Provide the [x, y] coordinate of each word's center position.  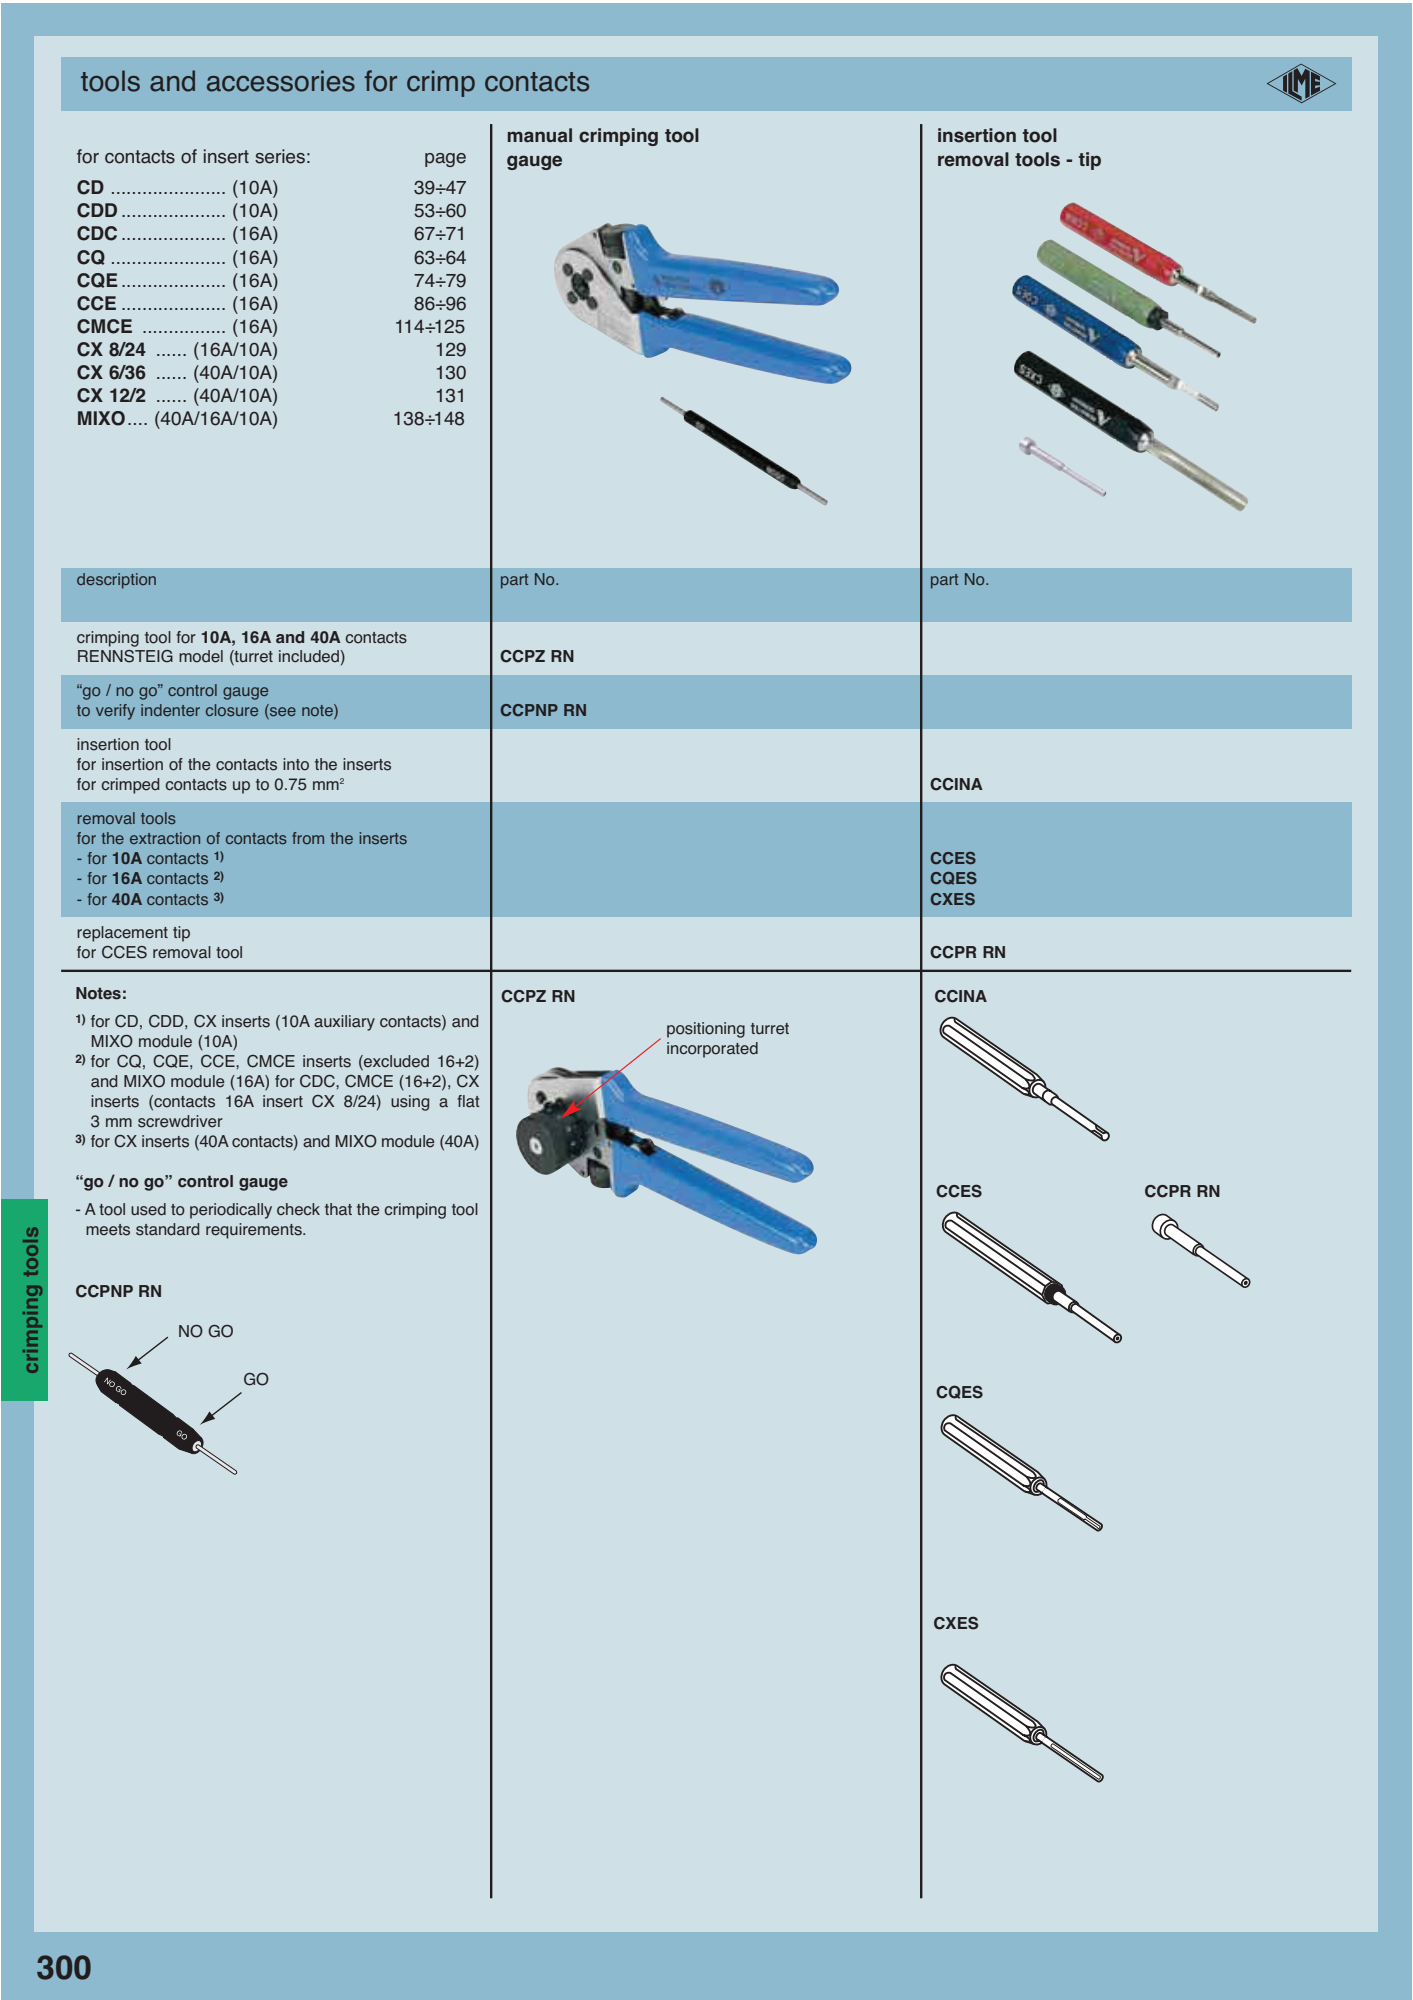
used [148, 1209]
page [445, 160]
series [280, 156]
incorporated [712, 1050]
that [338, 1209]
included [309, 656]
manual [540, 135]
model [201, 656]
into [296, 764]
